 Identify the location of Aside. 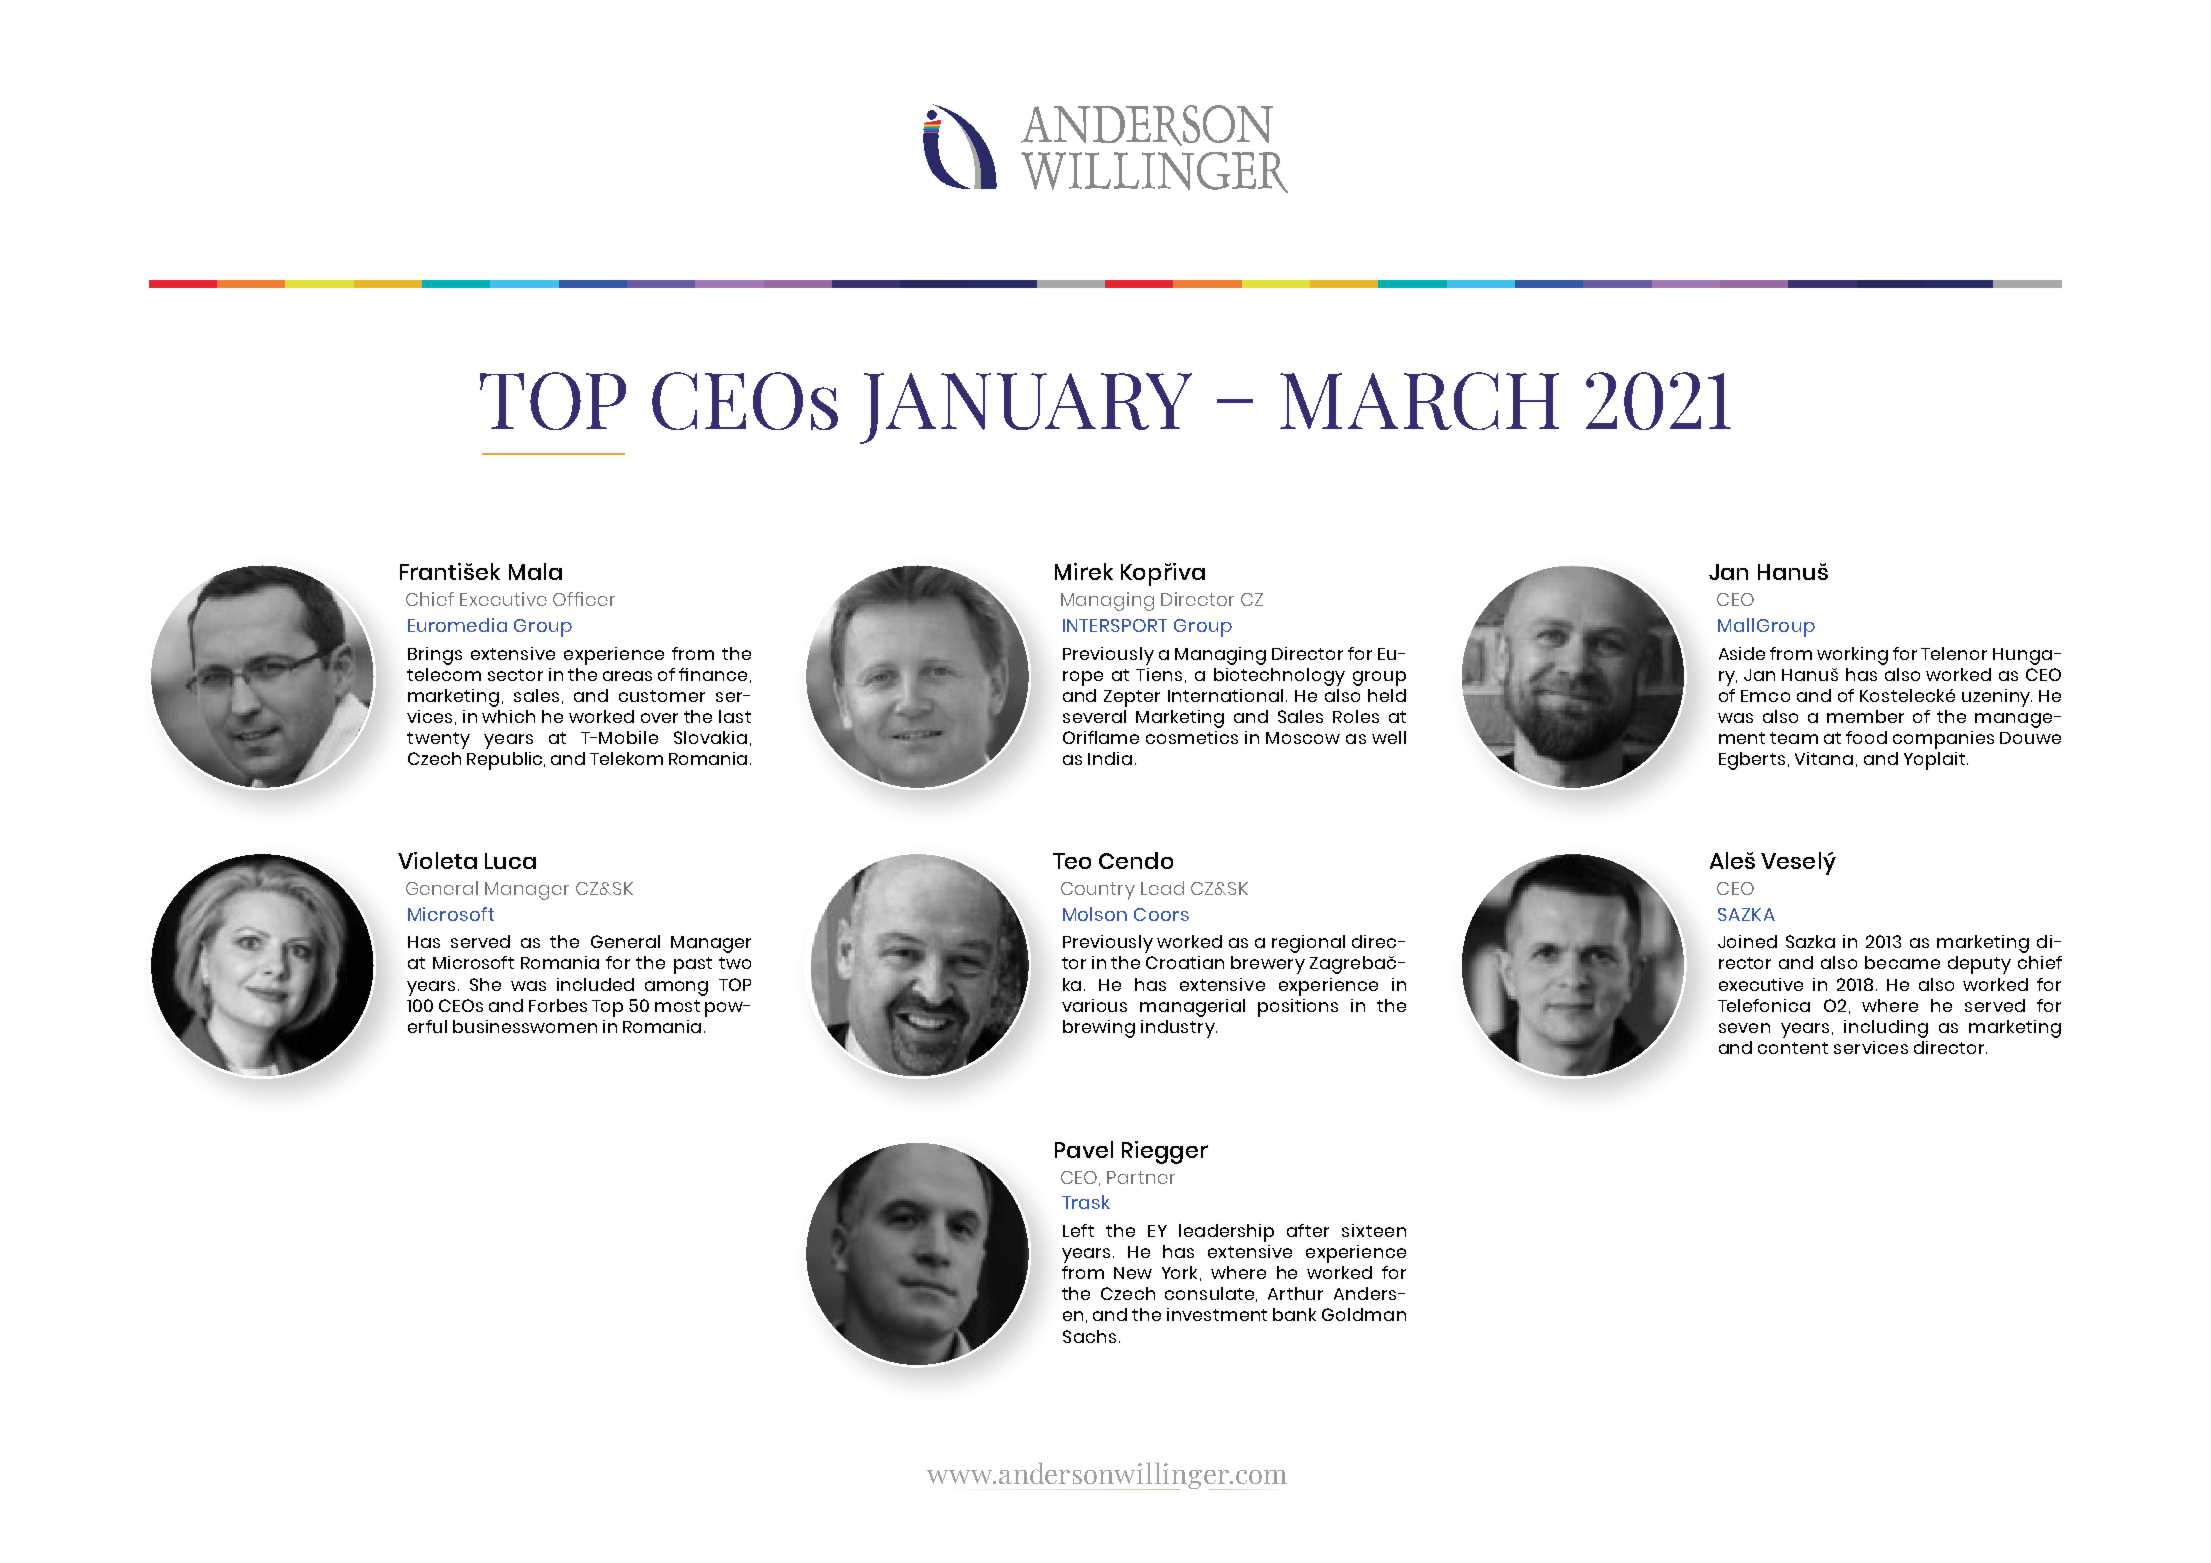
(1742, 653).
